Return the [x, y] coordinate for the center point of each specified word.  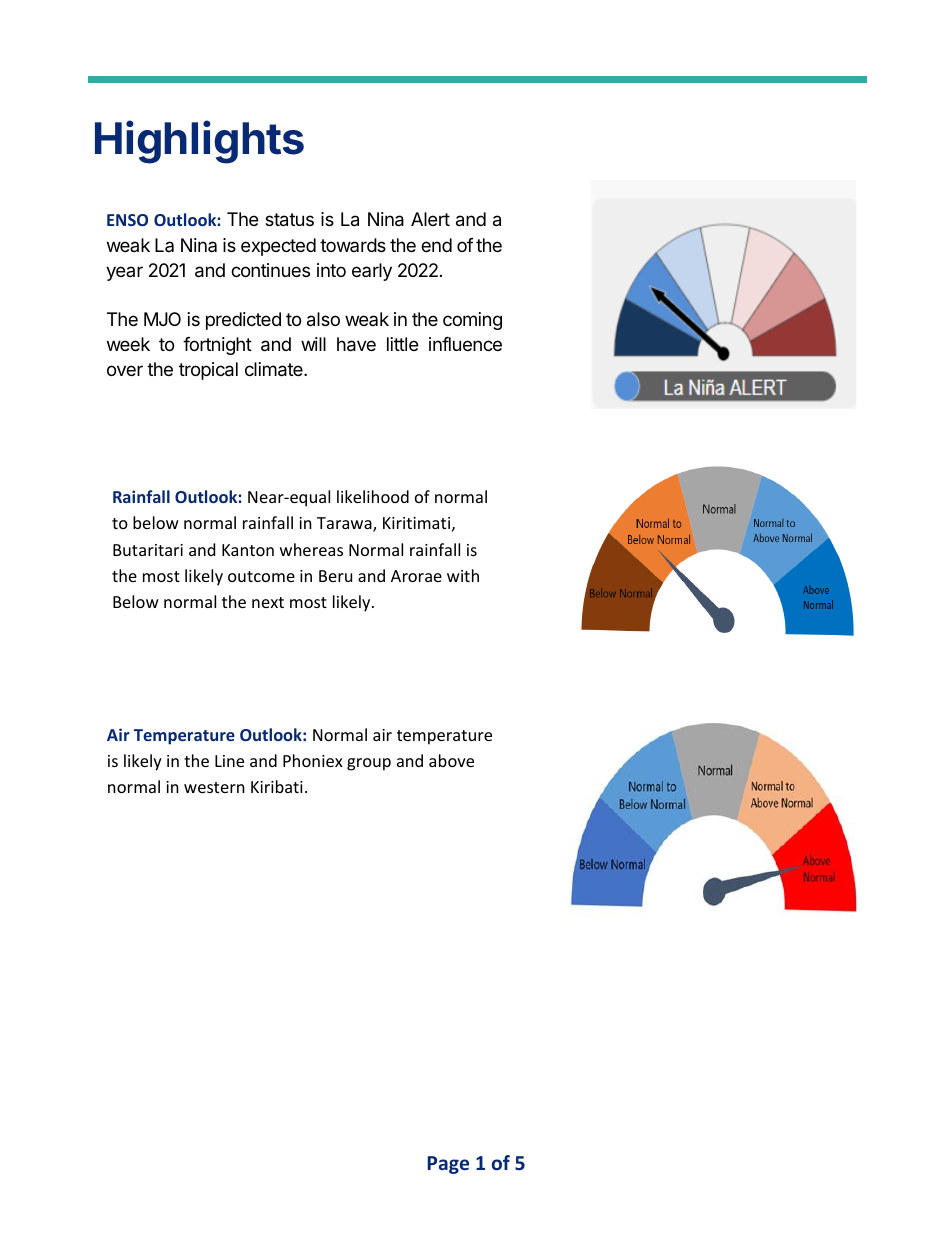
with [463, 575]
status [289, 220]
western [214, 787]
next [268, 602]
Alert [430, 219]
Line [229, 761]
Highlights [199, 142]
